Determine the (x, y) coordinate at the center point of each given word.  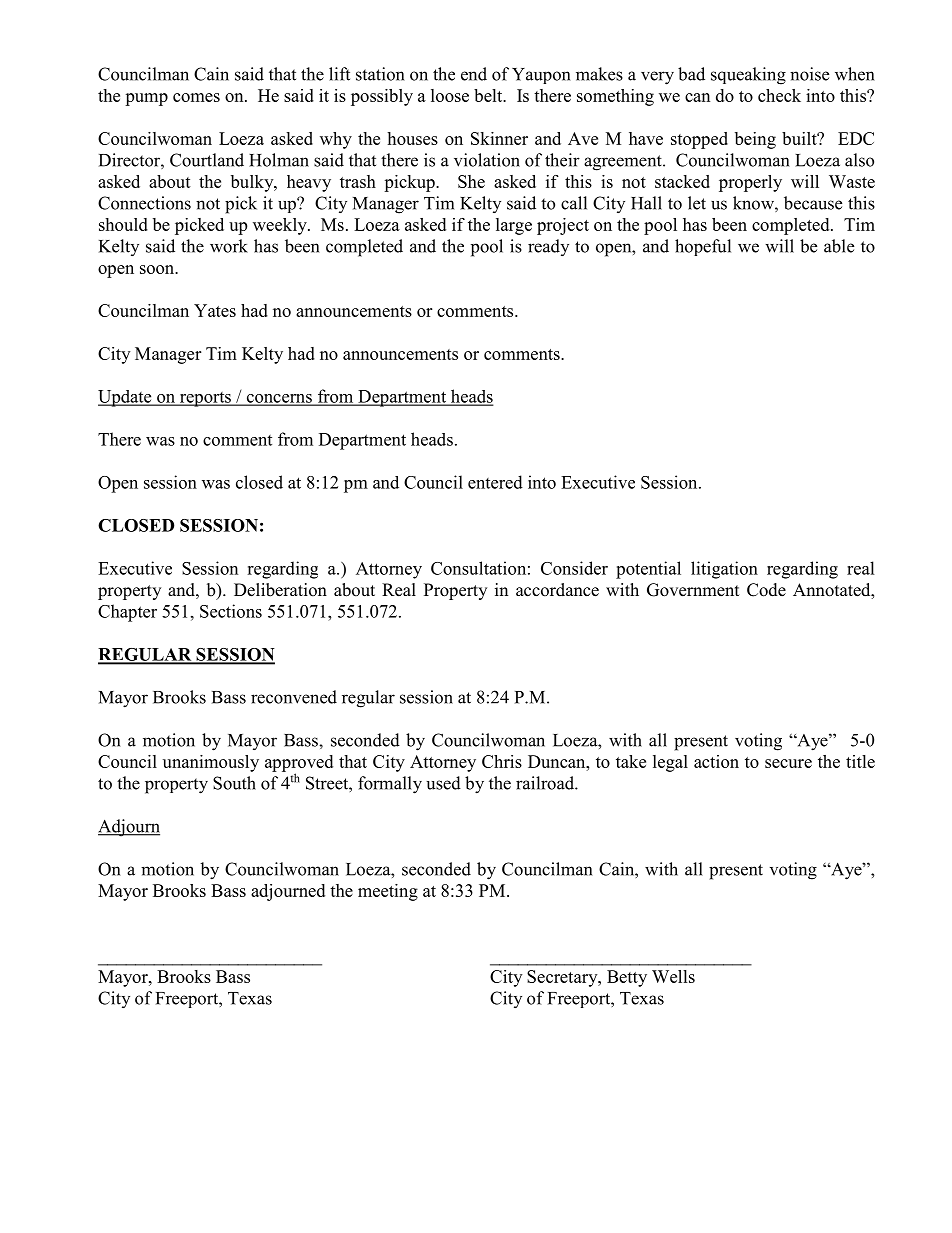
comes (196, 97)
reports (205, 399)
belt (489, 95)
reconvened (294, 697)
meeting (388, 892)
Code (766, 590)
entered (495, 482)
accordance (557, 590)
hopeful (703, 247)
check (779, 95)
